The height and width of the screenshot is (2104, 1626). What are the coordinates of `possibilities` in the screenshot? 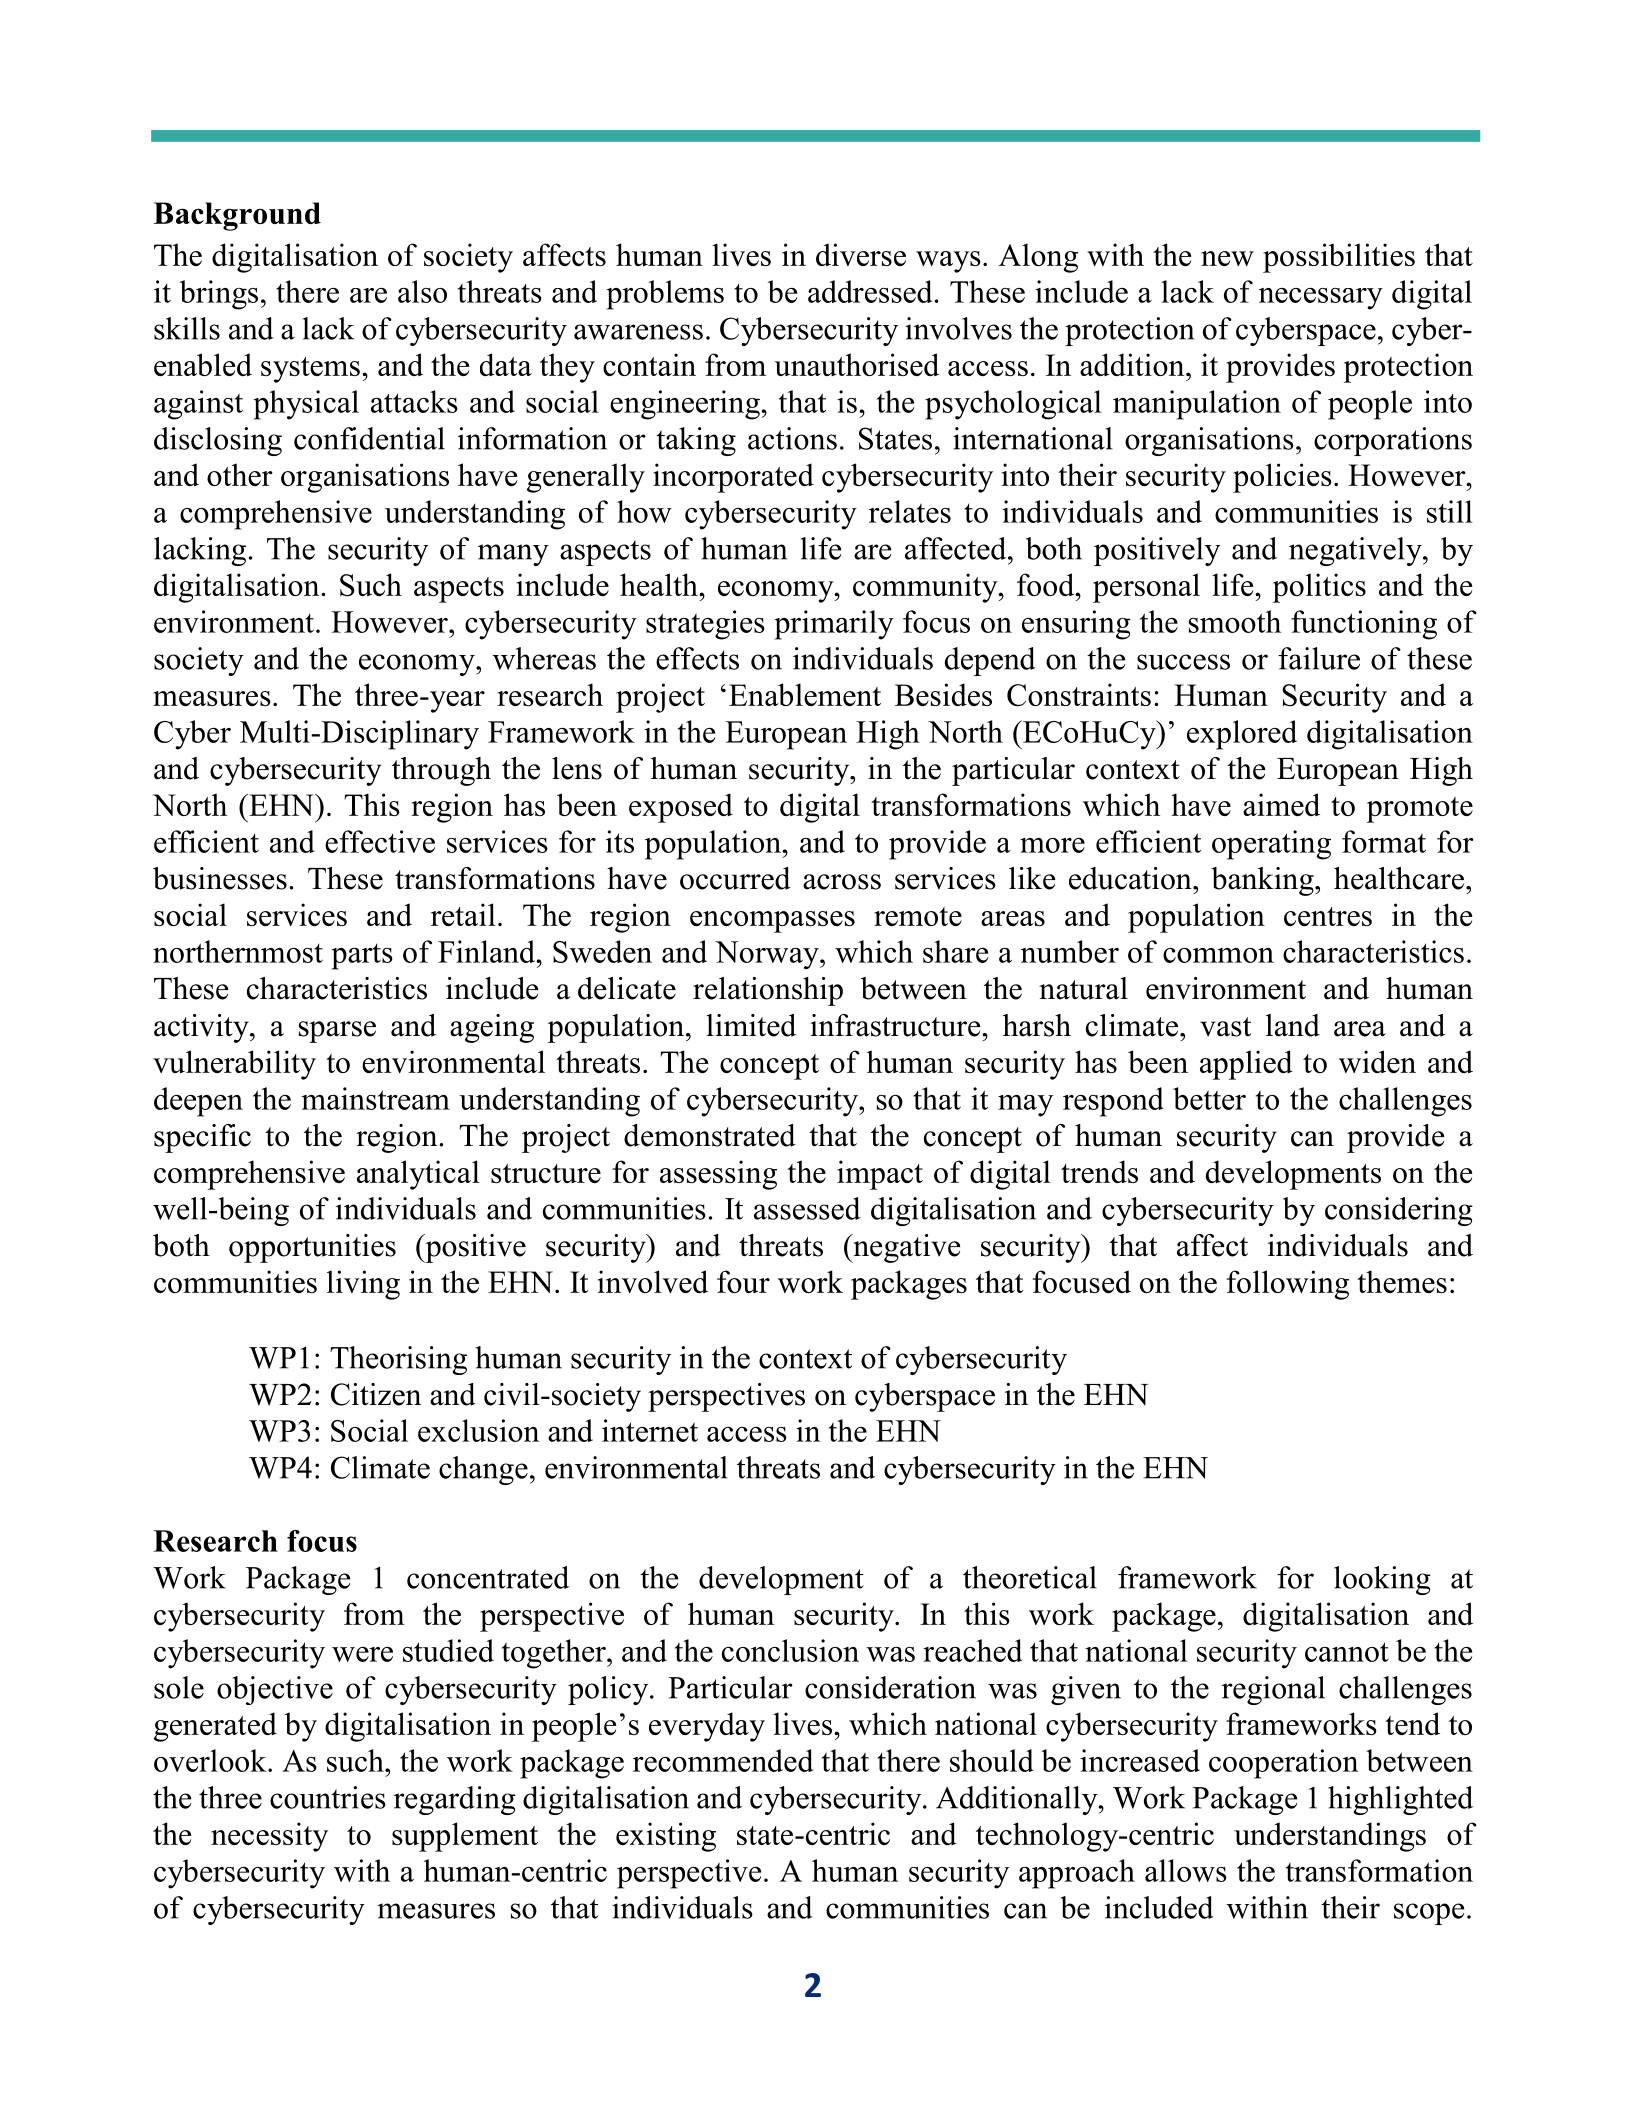 It's located at (1339, 258).
